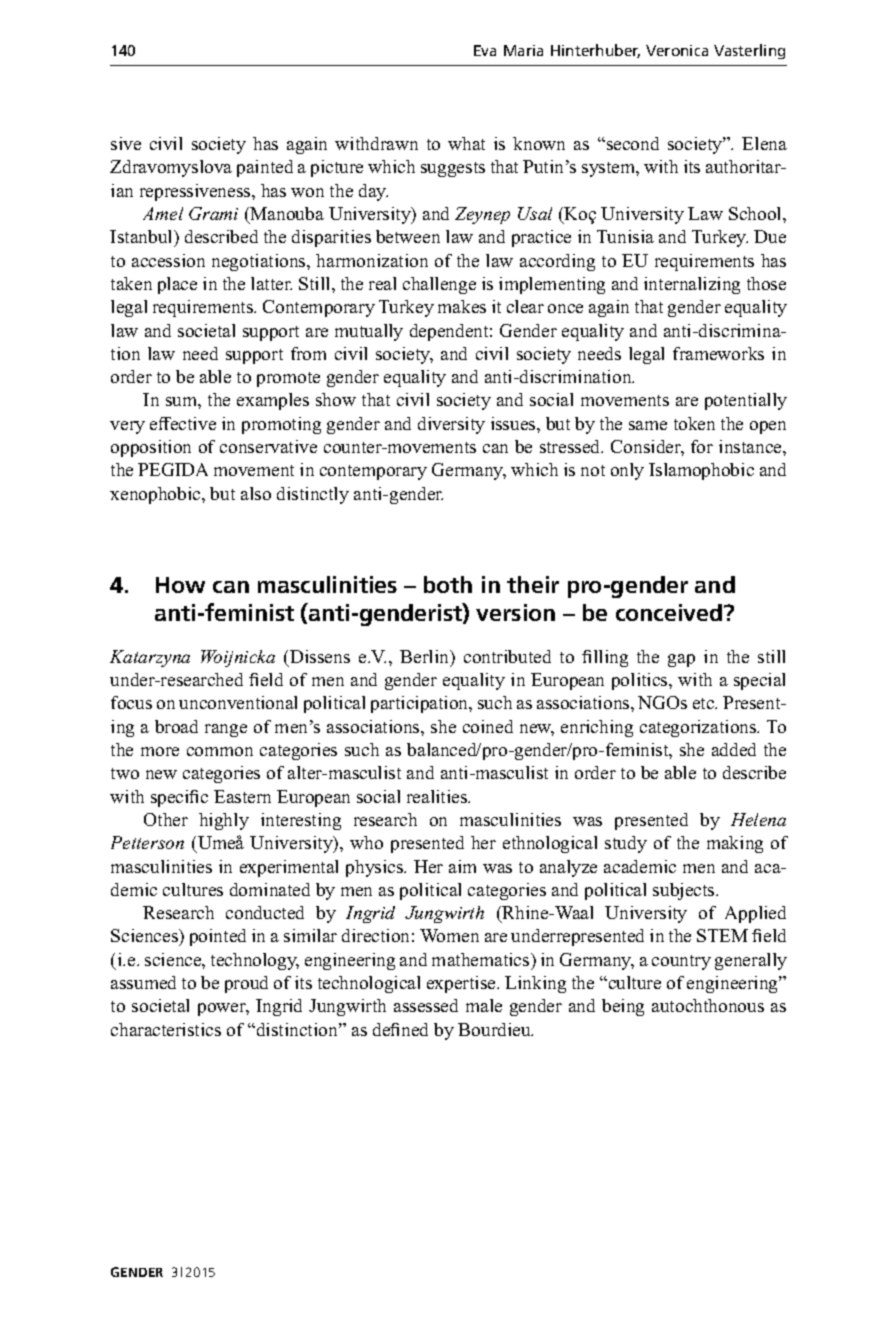 This page has width=896, height=1321. Describe the element at coordinates (265, 168) in the page. I see `painted` at that location.
